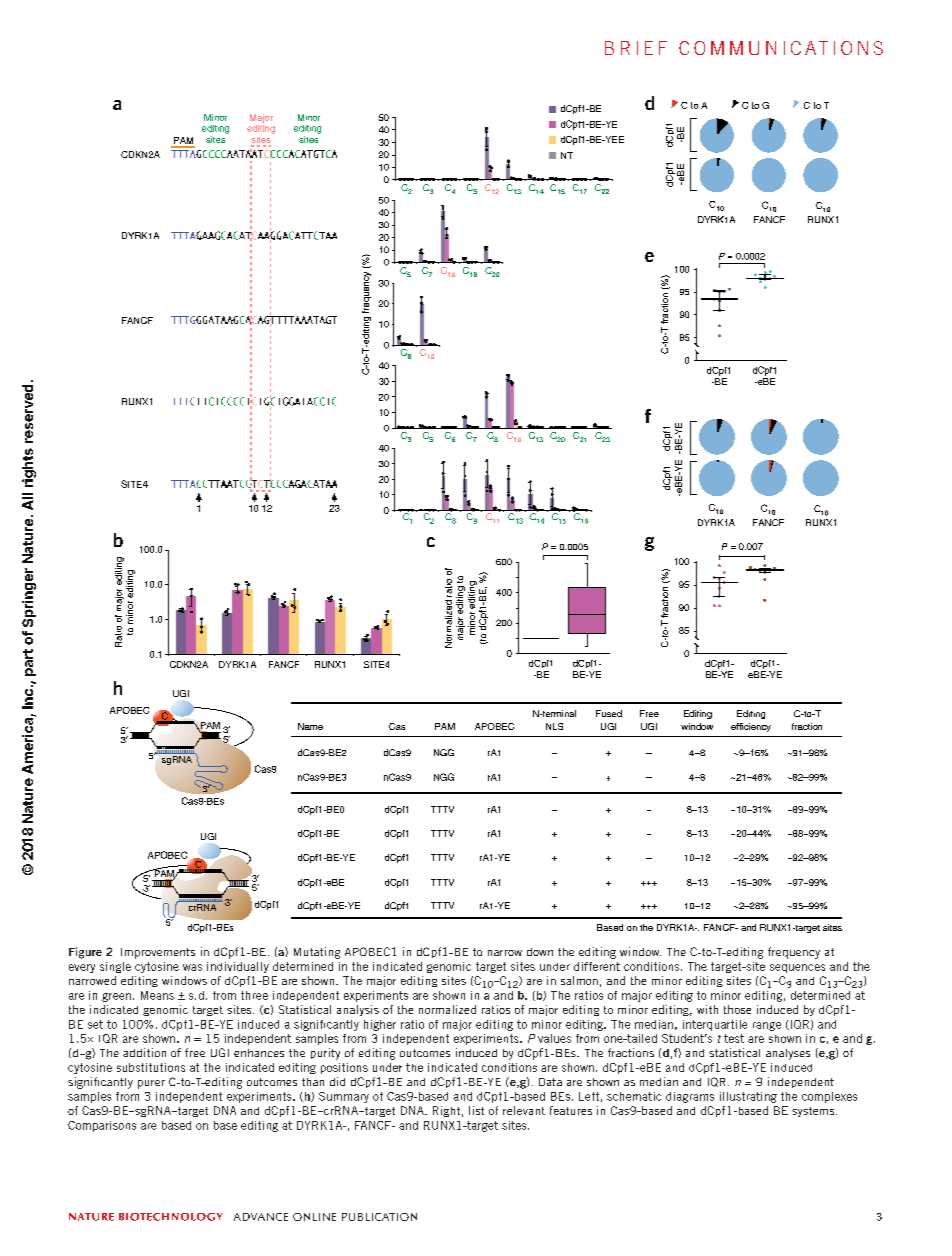  Describe the element at coordinates (797, 968) in the page. I see `sequences` at that location.
